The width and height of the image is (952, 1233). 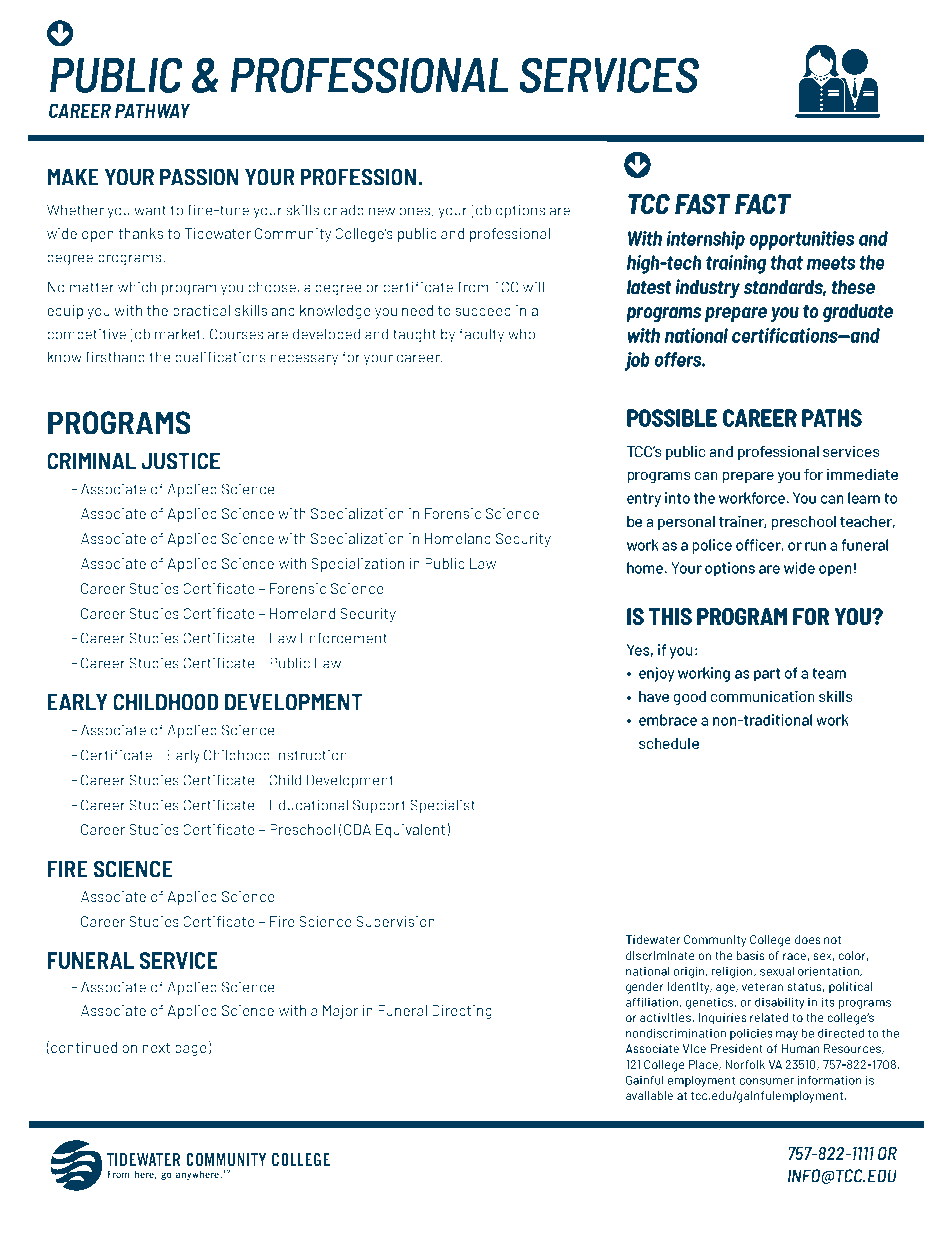 I want to click on PATHWAY, so click(x=152, y=110).
